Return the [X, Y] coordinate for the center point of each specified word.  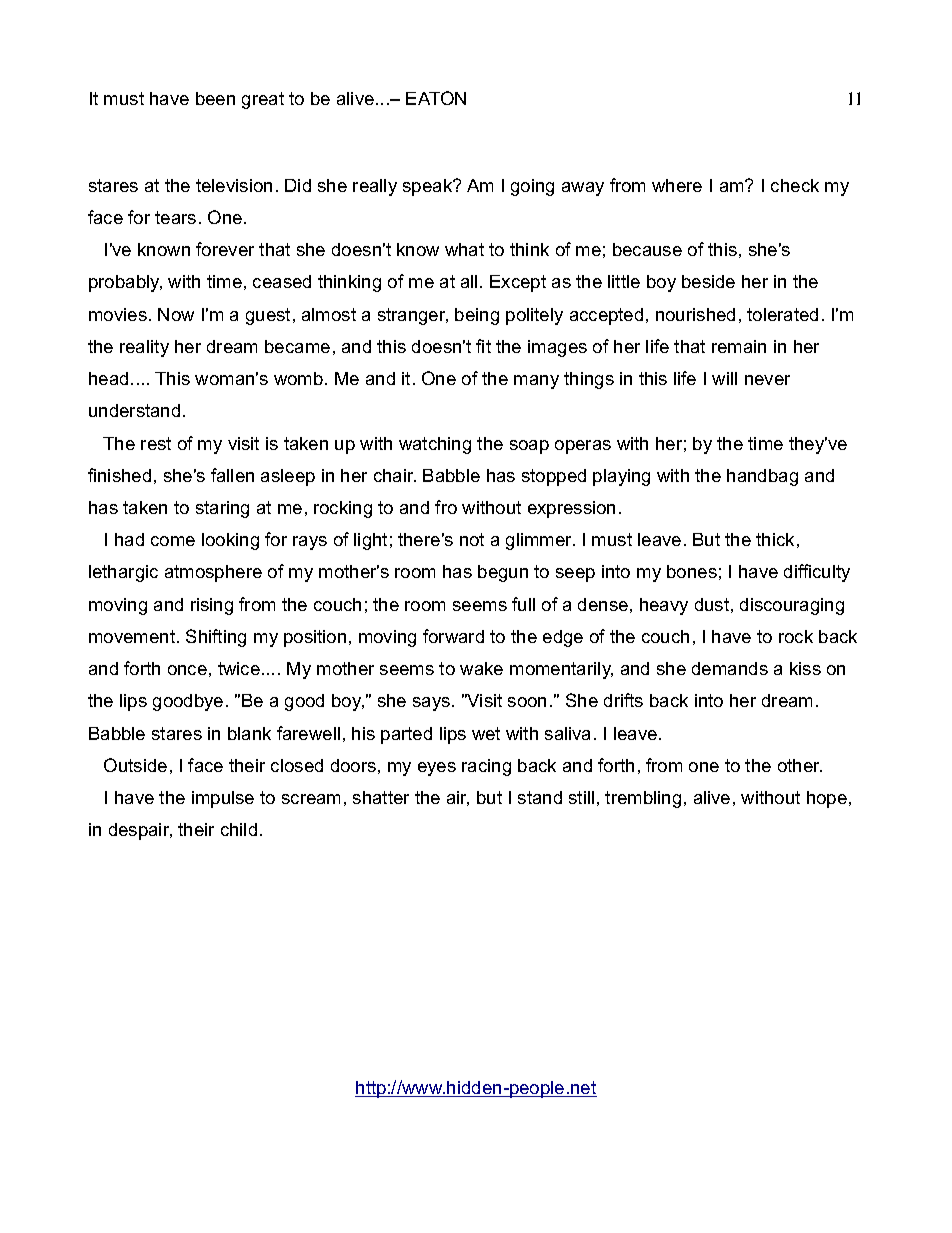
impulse [223, 799]
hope [827, 799]
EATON [436, 98]
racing [486, 767]
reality [144, 348]
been [215, 98]
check [795, 185]
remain [739, 346]
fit [483, 346]
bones [692, 571]
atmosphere [213, 573]
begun [503, 573]
